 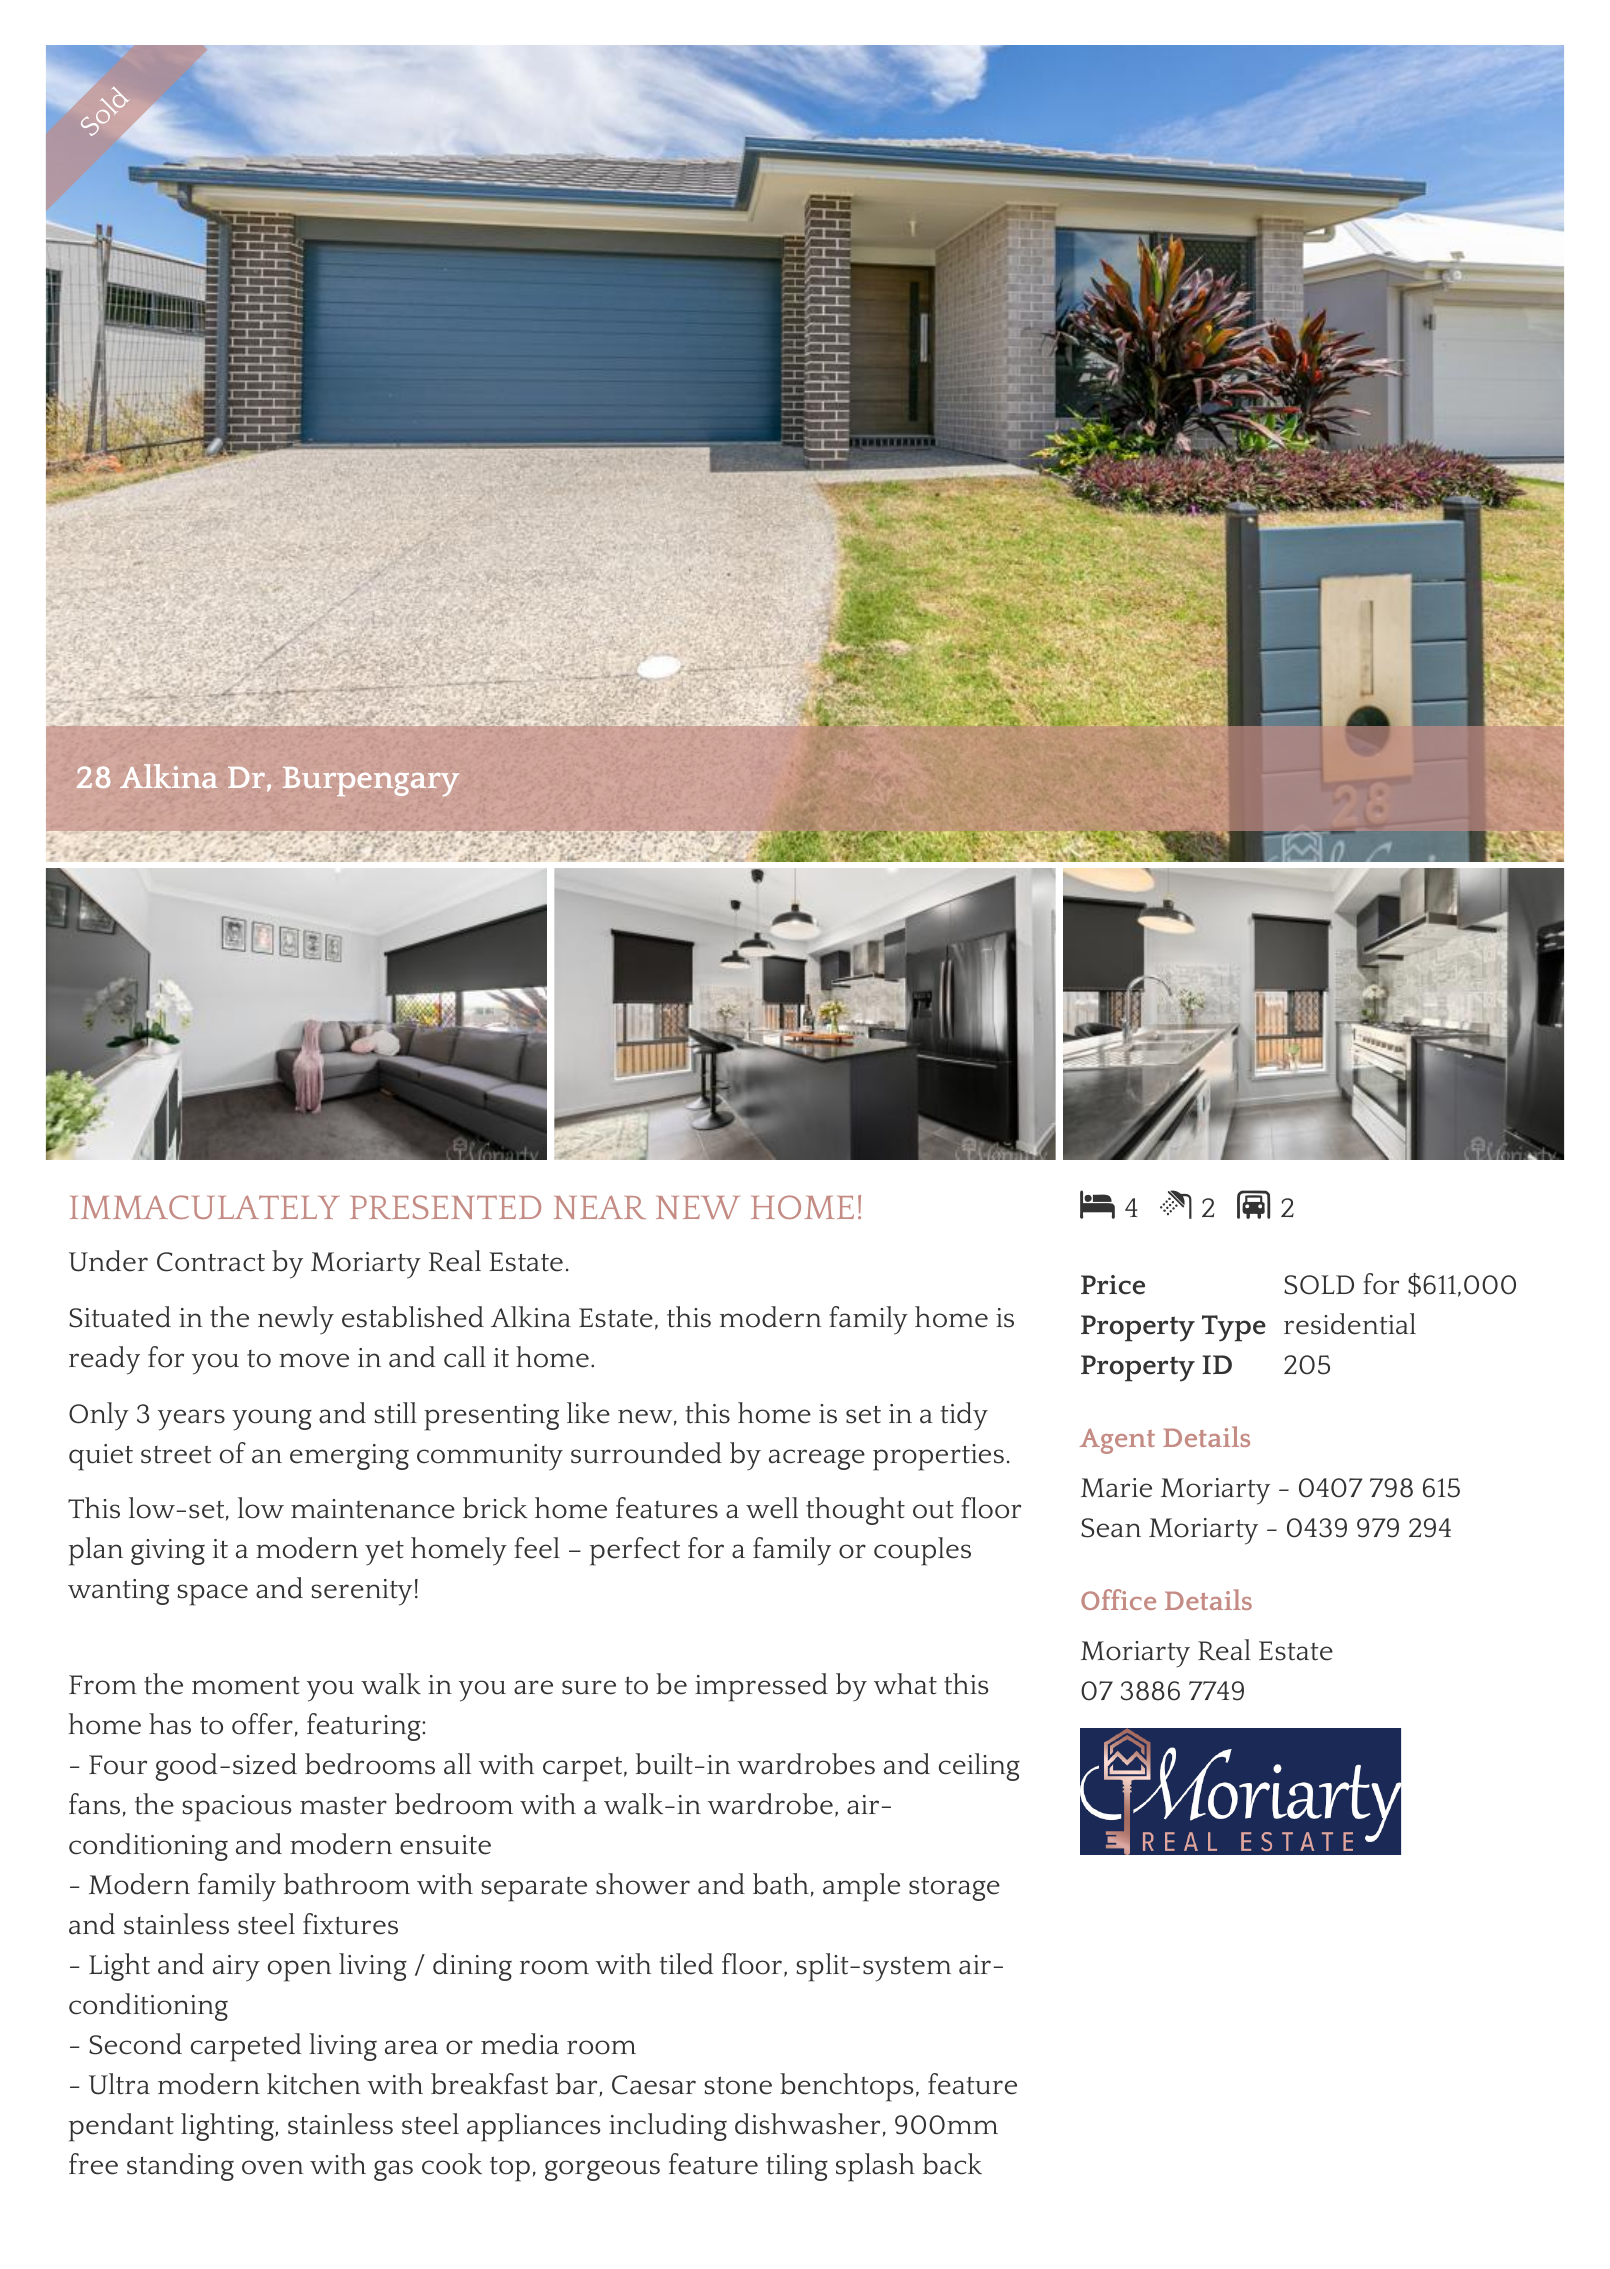 I want to click on well, so click(x=772, y=1508).
